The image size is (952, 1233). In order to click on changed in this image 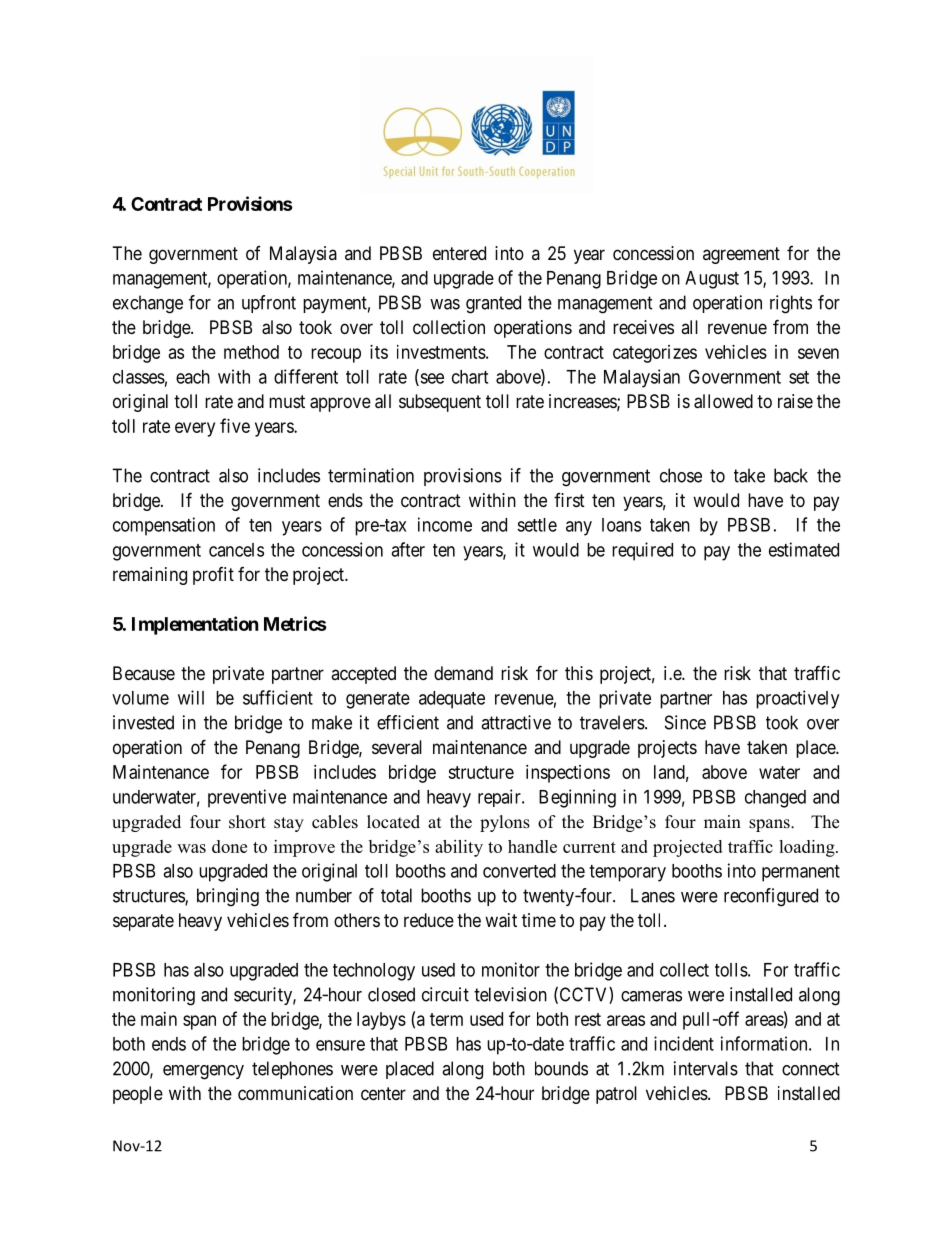, I will do `click(775, 799)`.
